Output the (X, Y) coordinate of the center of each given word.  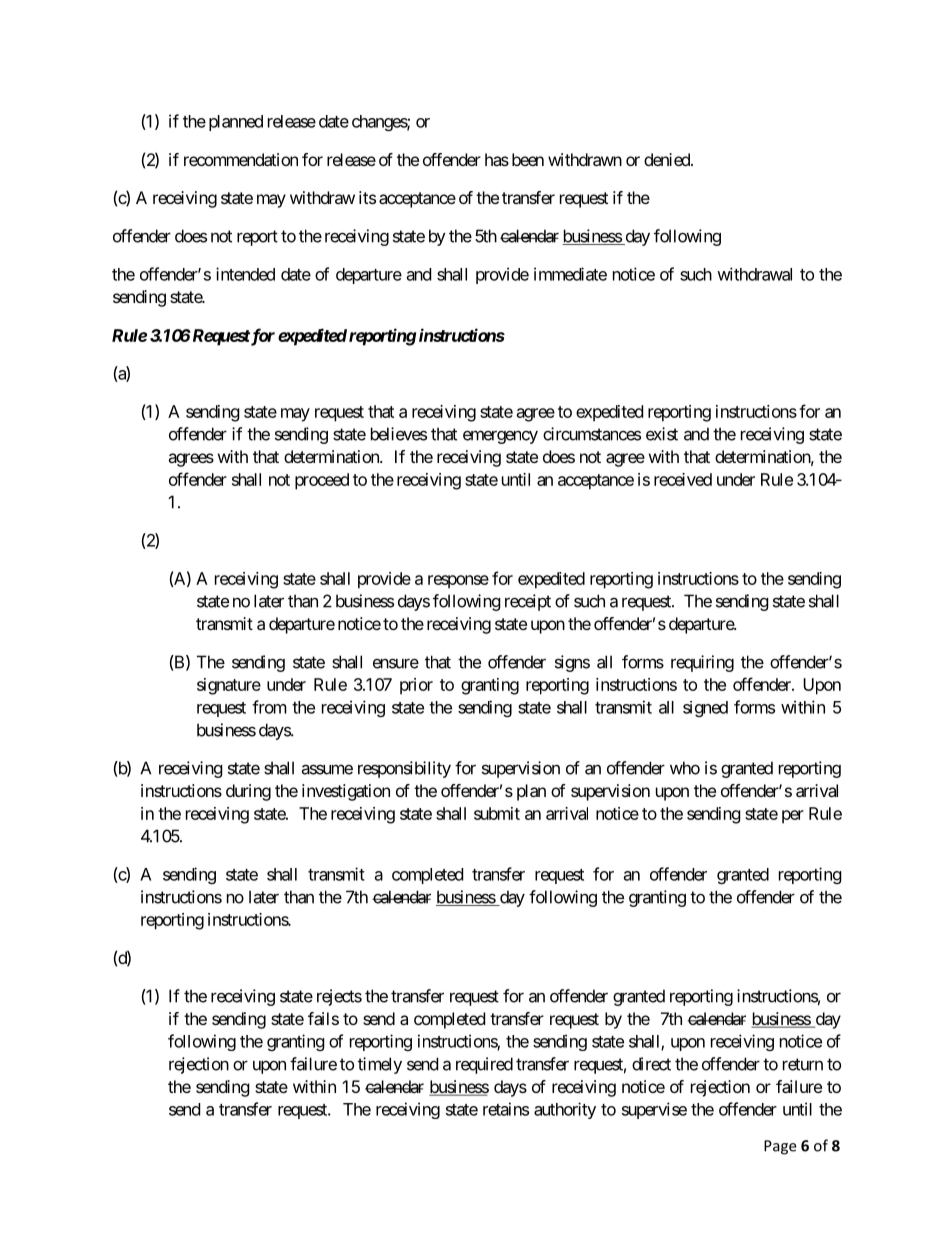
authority (565, 1110)
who (685, 768)
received (683, 479)
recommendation (241, 159)
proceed (322, 481)
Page (780, 1147)
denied (668, 159)
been (528, 159)
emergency (500, 437)
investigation (346, 792)
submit (497, 813)
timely (380, 1065)
